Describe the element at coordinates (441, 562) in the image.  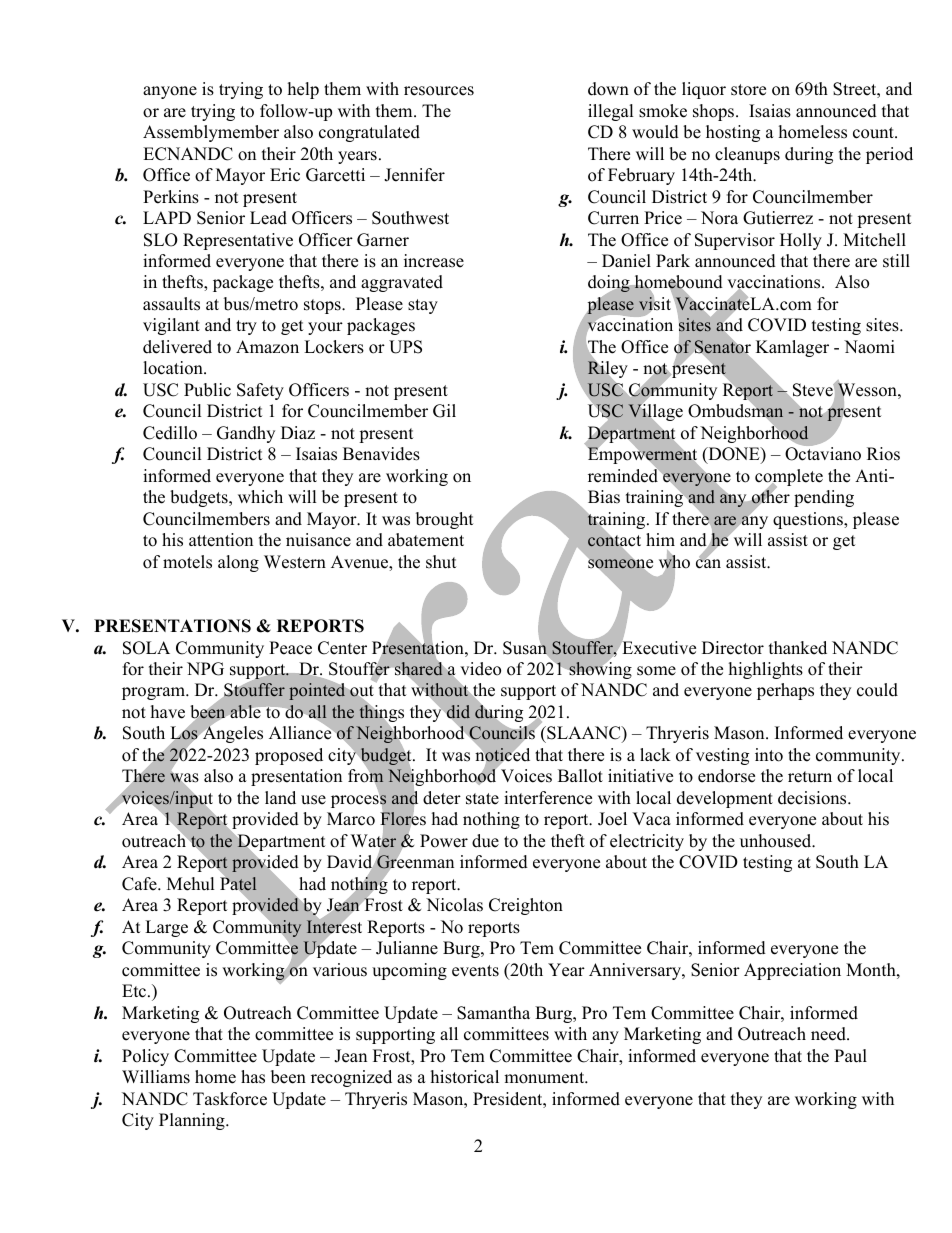
I see `shut` at that location.
